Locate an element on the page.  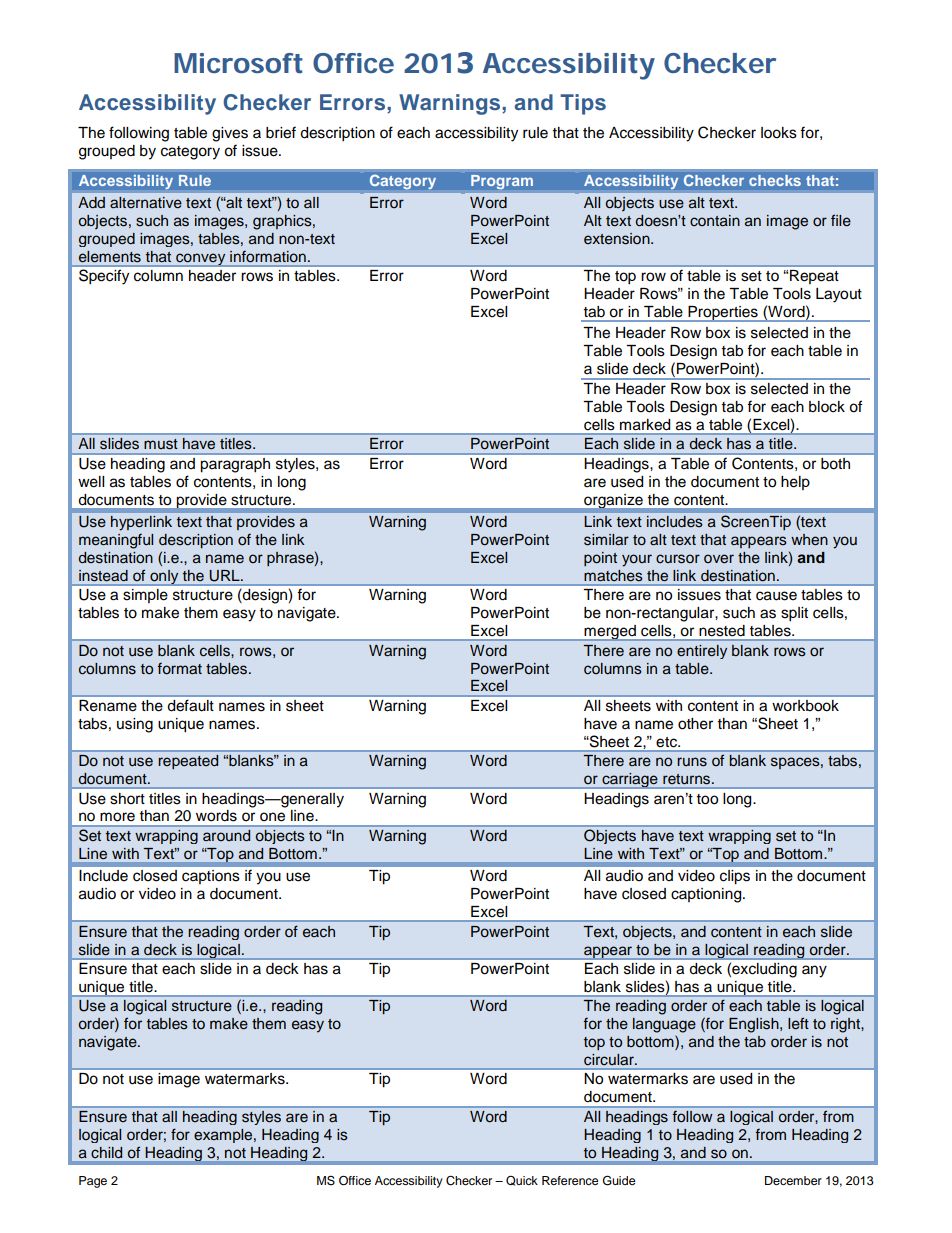
gives is located at coordinates (230, 134).
